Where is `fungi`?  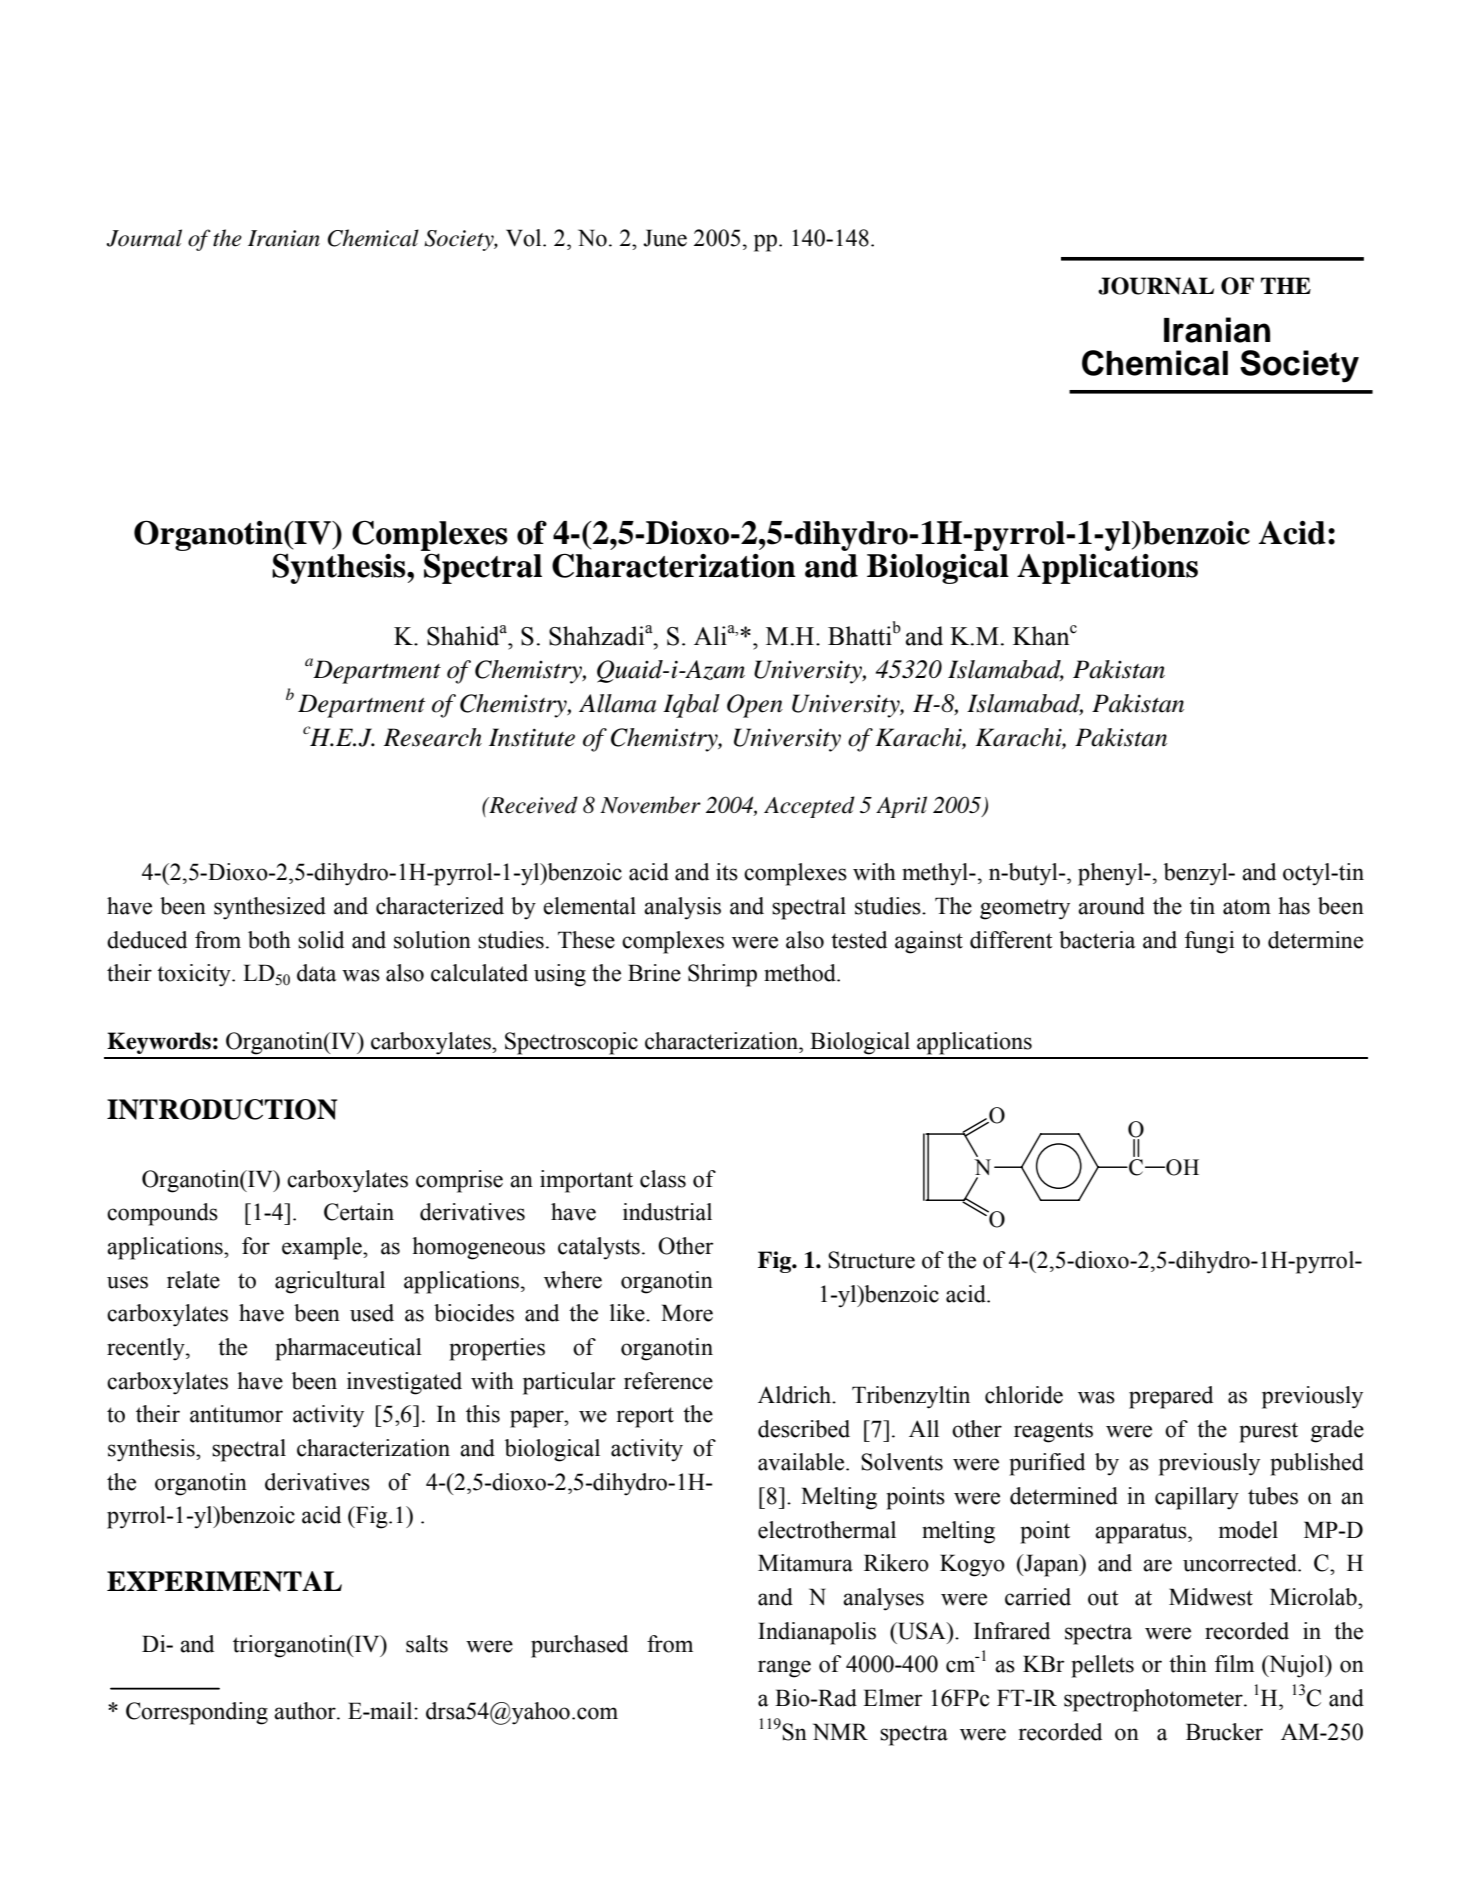 fungi is located at coordinates (1210, 942).
